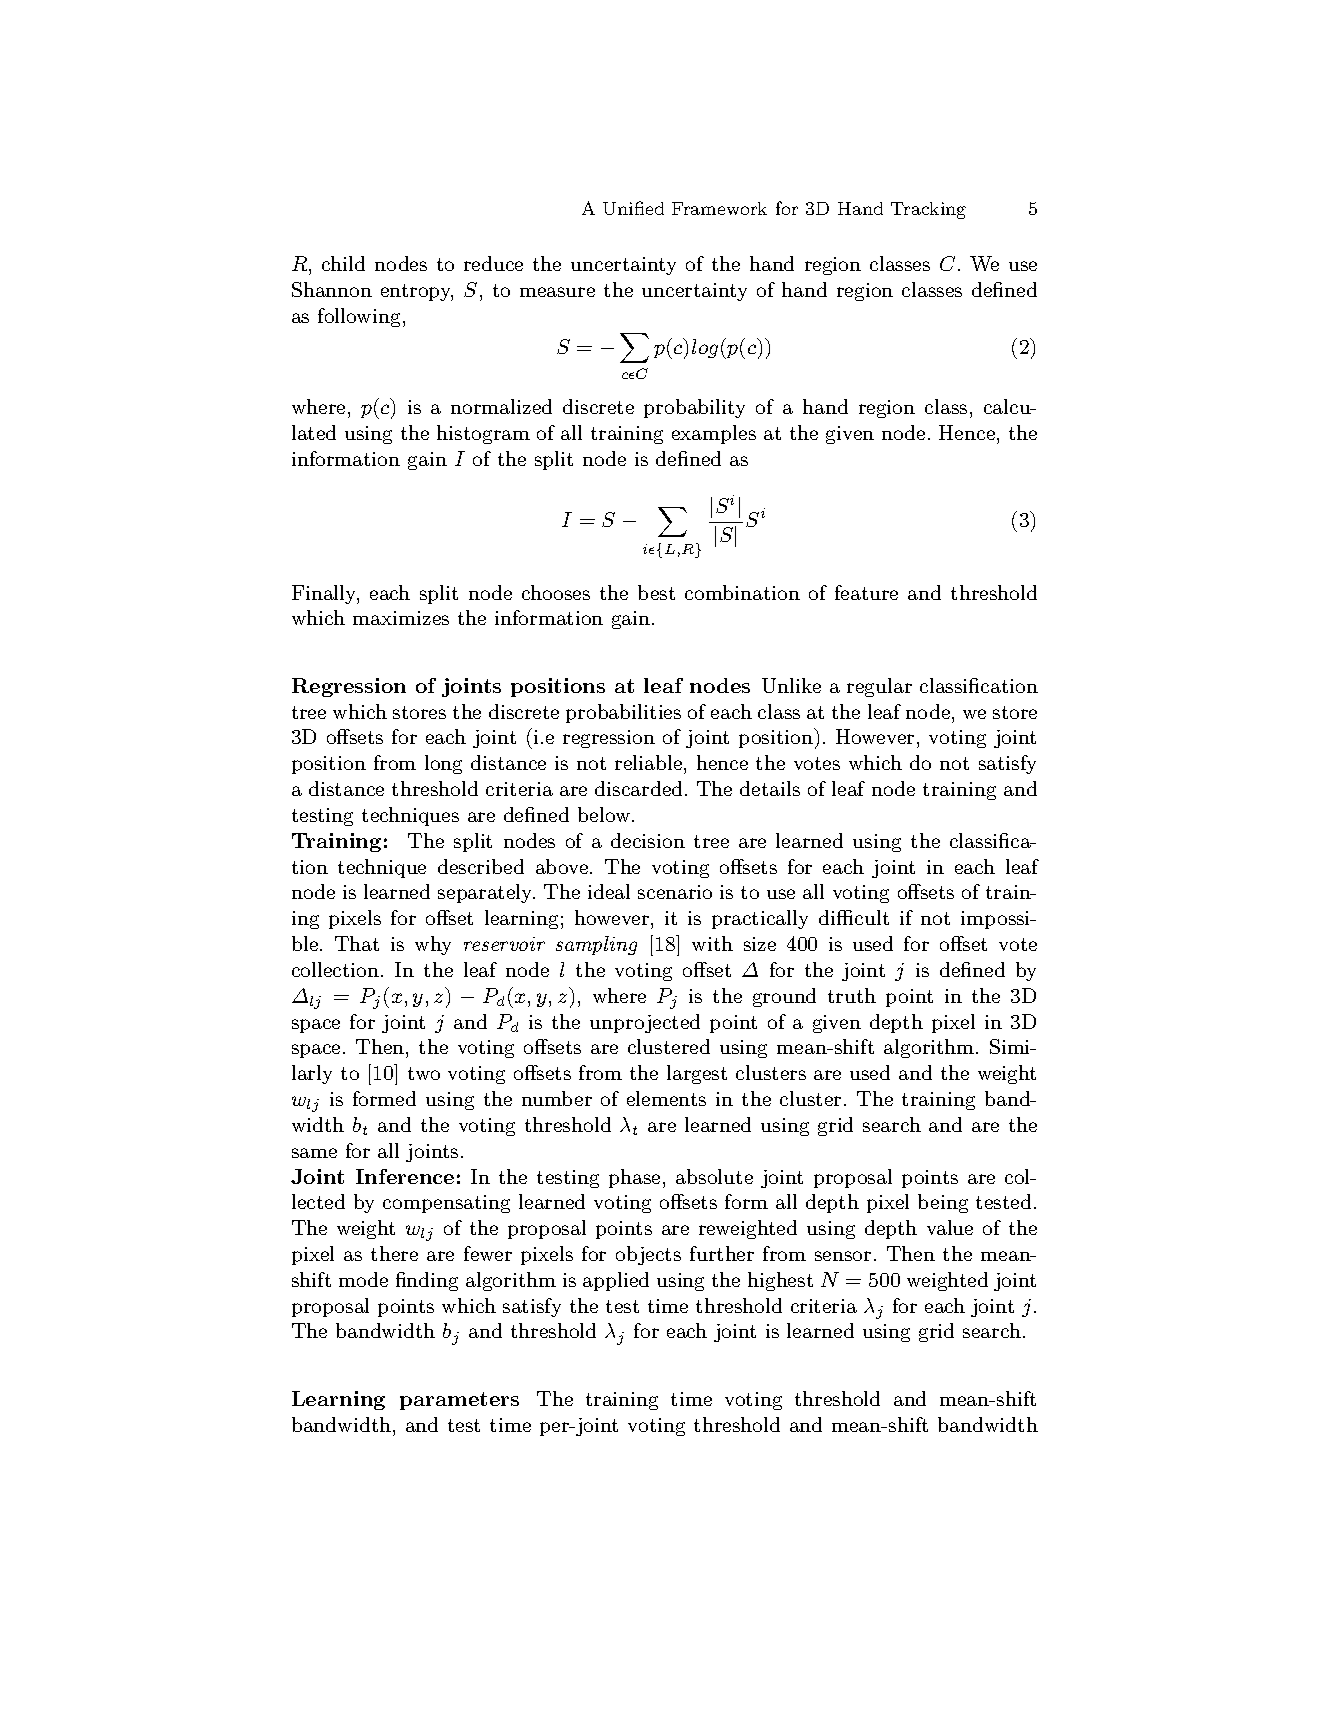  I want to click on best, so click(656, 592).
